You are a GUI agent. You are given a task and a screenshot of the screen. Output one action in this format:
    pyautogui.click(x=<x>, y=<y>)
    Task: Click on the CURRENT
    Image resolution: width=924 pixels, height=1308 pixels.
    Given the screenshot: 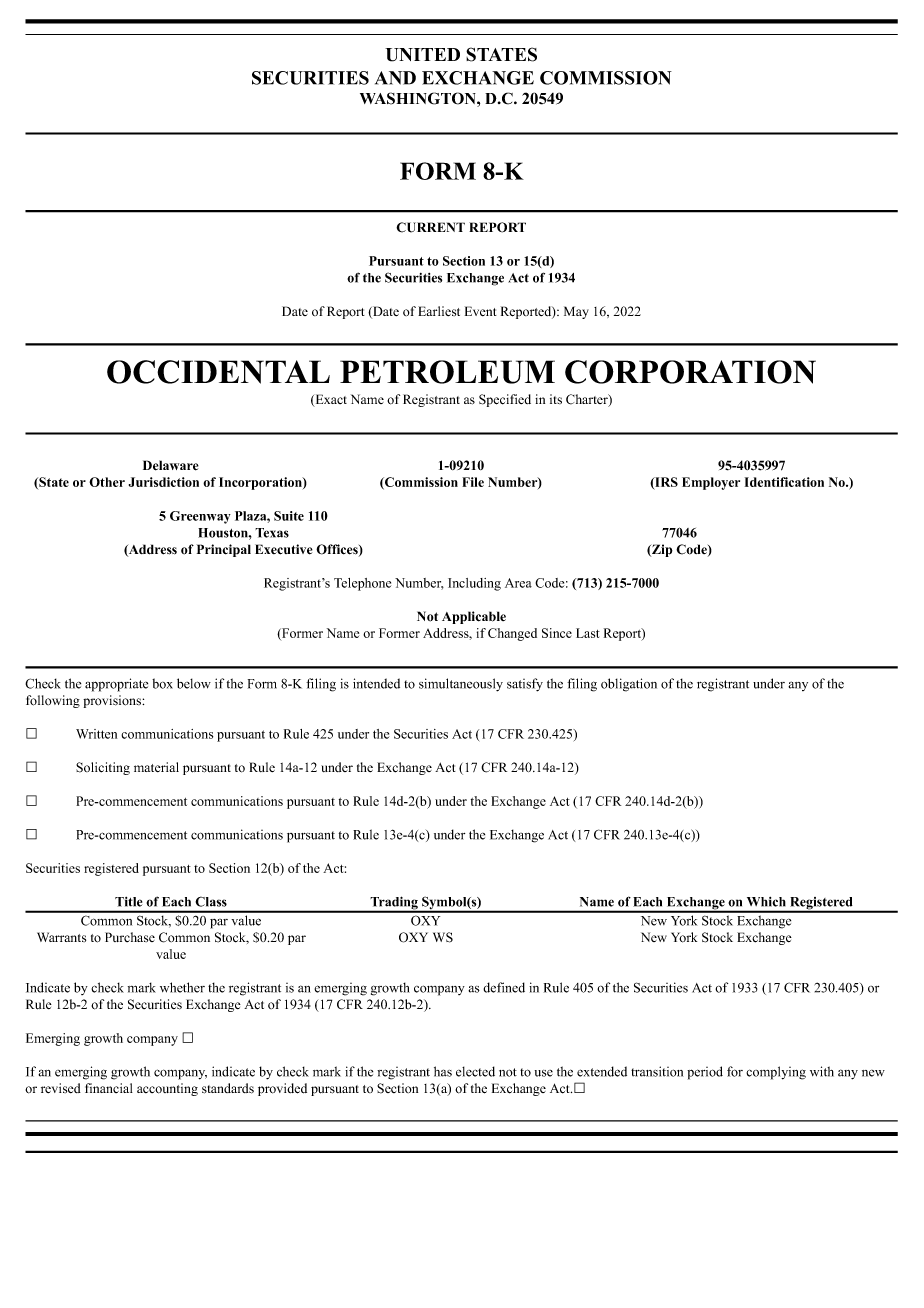 What is the action you would take?
    pyautogui.click(x=430, y=227)
